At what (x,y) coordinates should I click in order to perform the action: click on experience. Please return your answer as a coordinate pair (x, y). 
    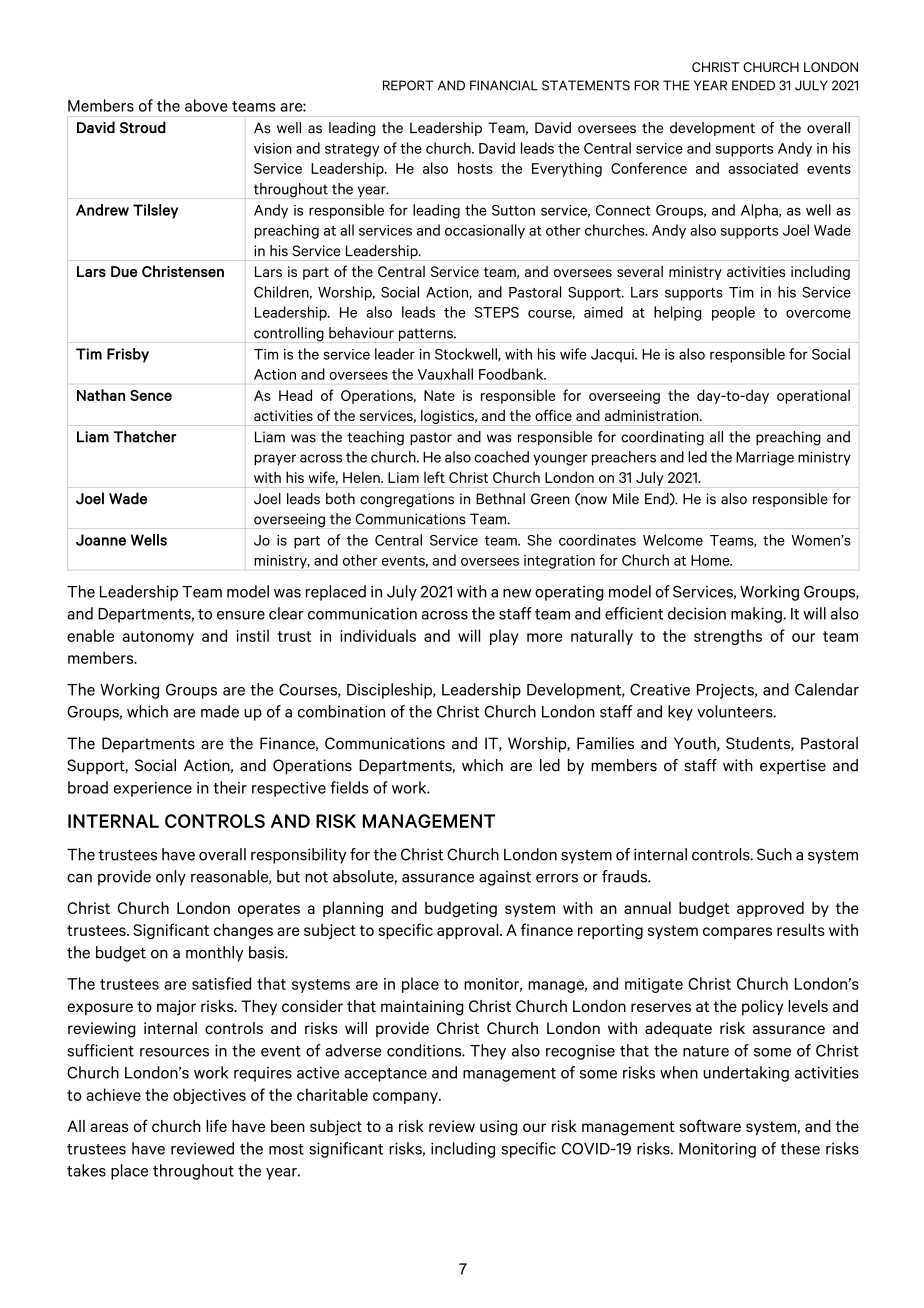
    Looking at the image, I should click on (152, 789).
